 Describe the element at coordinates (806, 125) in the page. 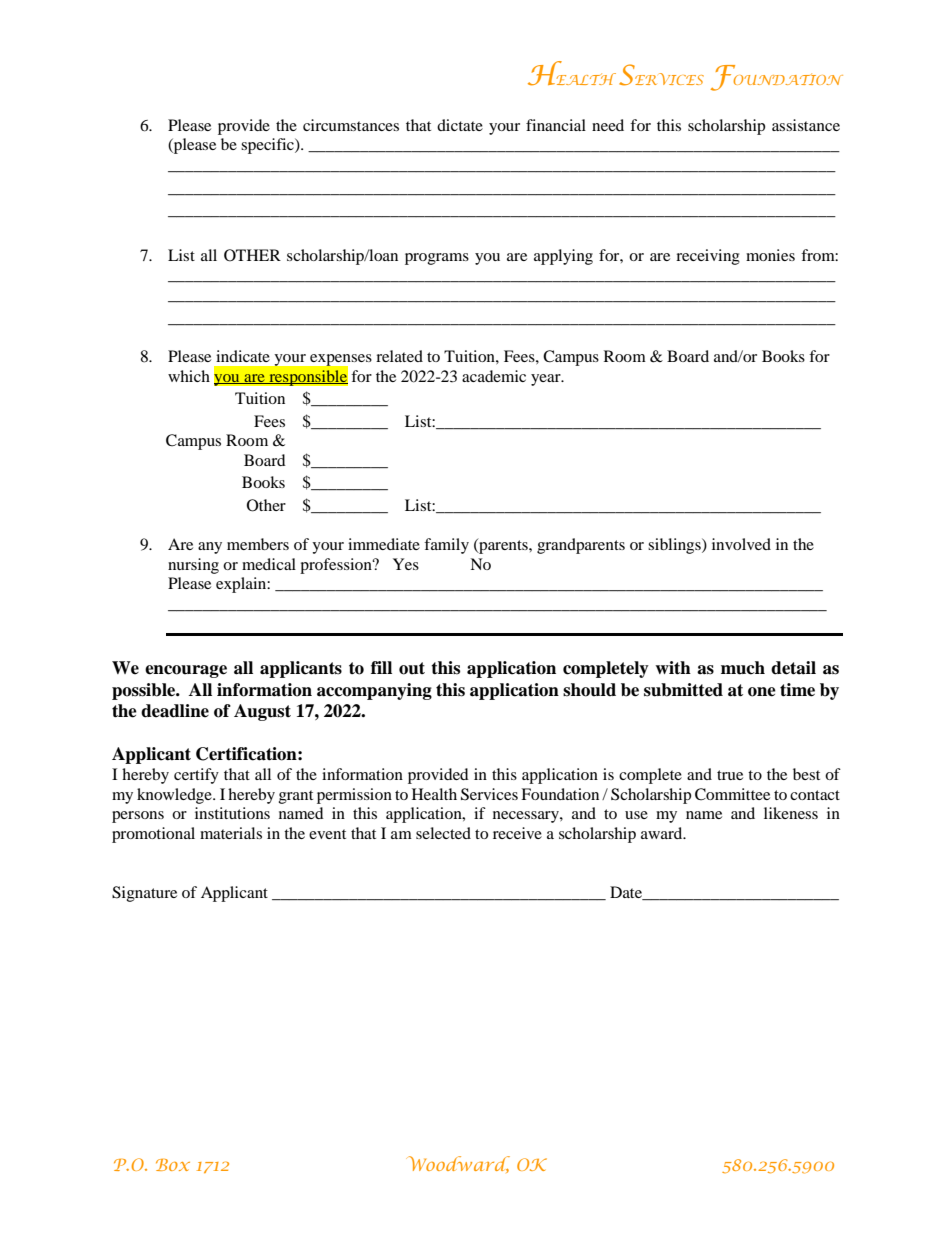

I see `assistance` at that location.
